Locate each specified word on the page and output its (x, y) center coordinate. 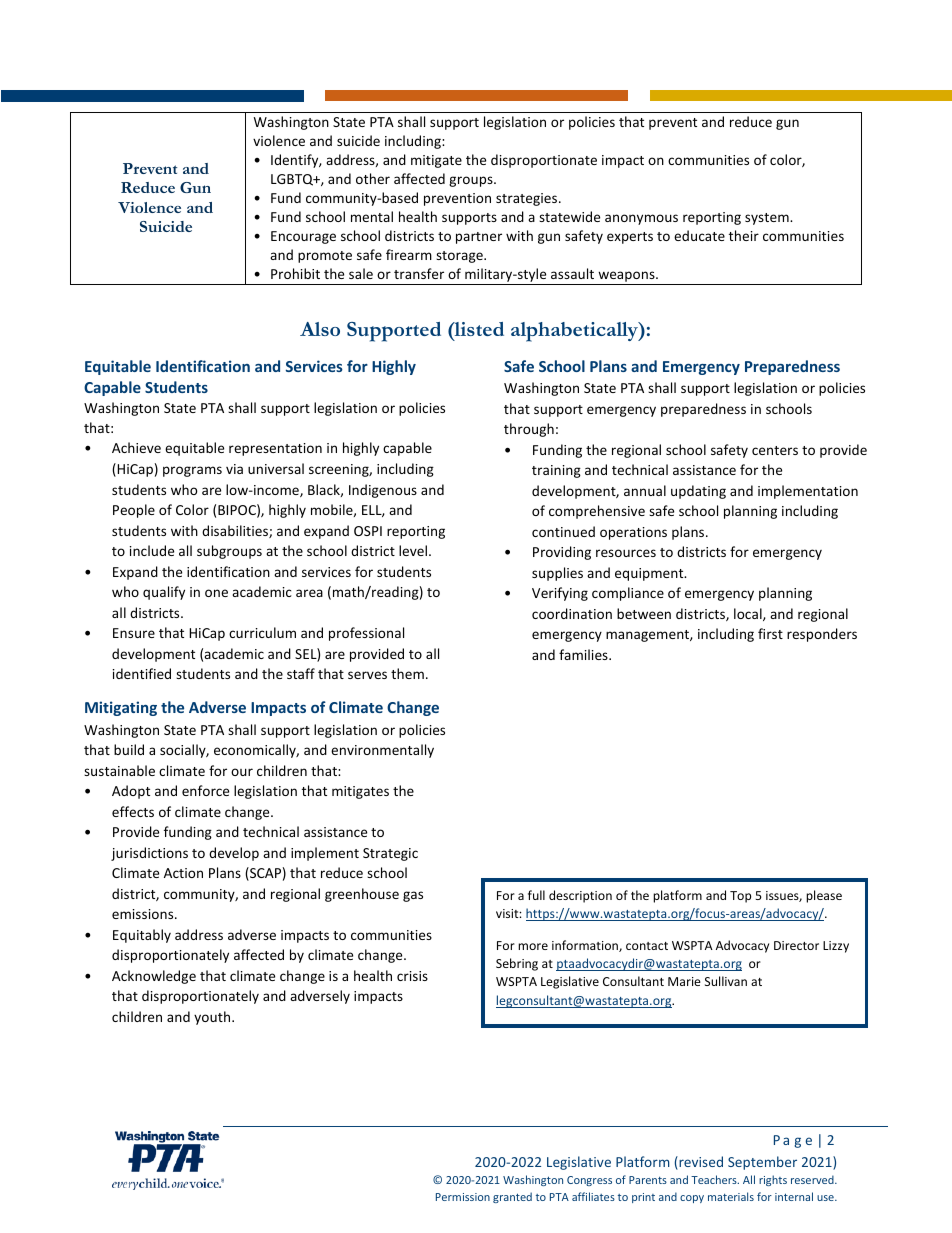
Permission (463, 1197)
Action (183, 873)
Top (740, 897)
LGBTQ (293, 180)
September (762, 1163)
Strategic (390, 854)
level (413, 550)
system (768, 219)
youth (213, 1018)
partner (479, 238)
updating (698, 492)
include (152, 550)
